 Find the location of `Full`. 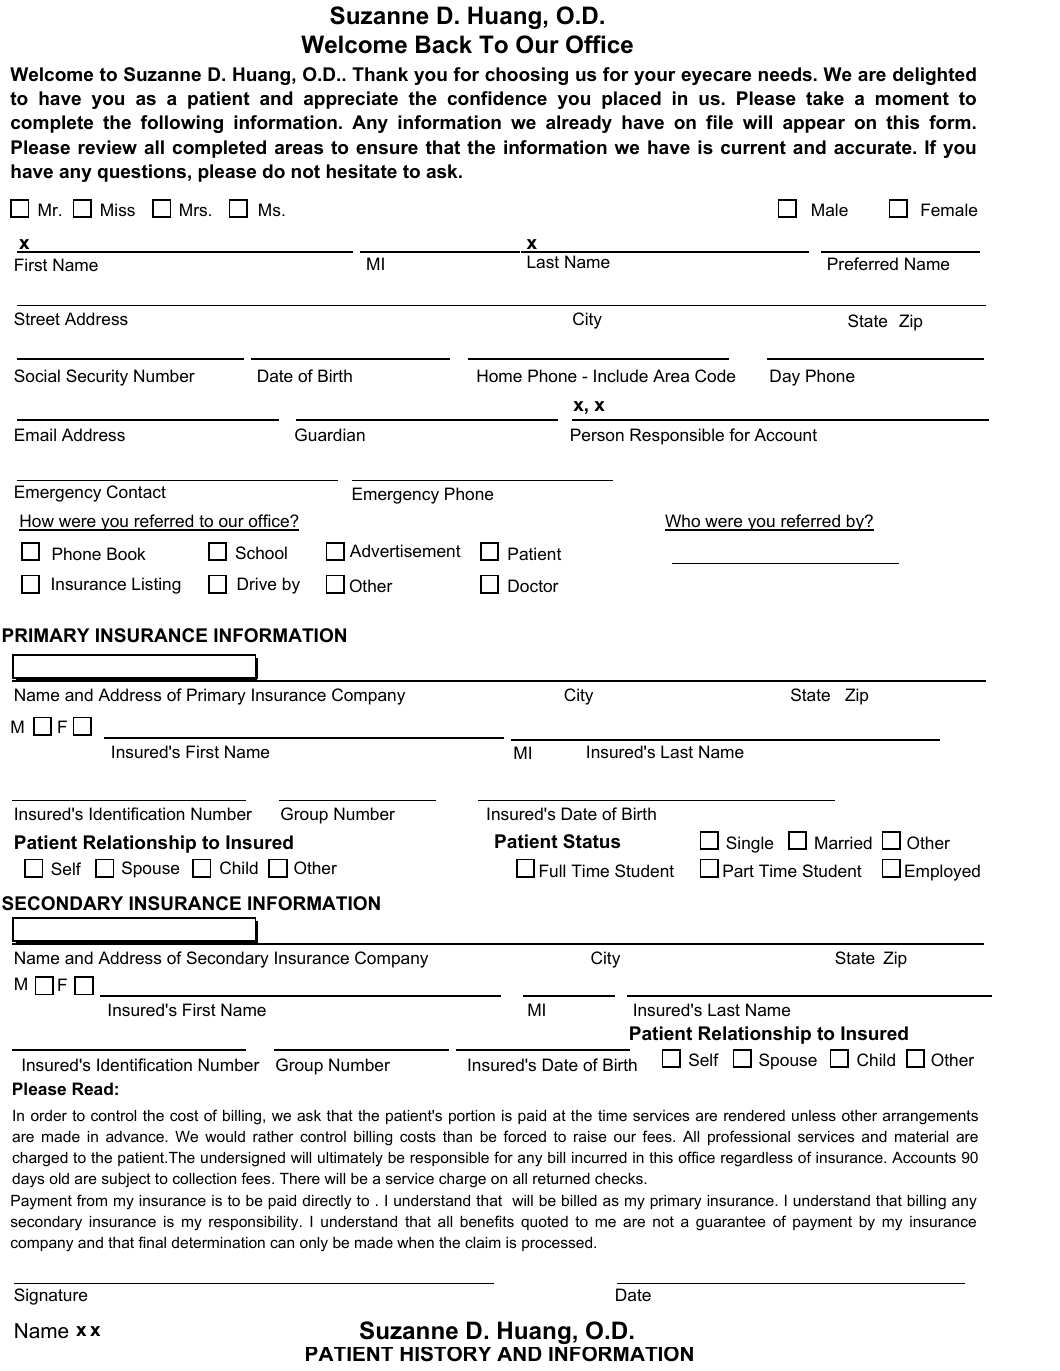

Full is located at coordinates (552, 870).
